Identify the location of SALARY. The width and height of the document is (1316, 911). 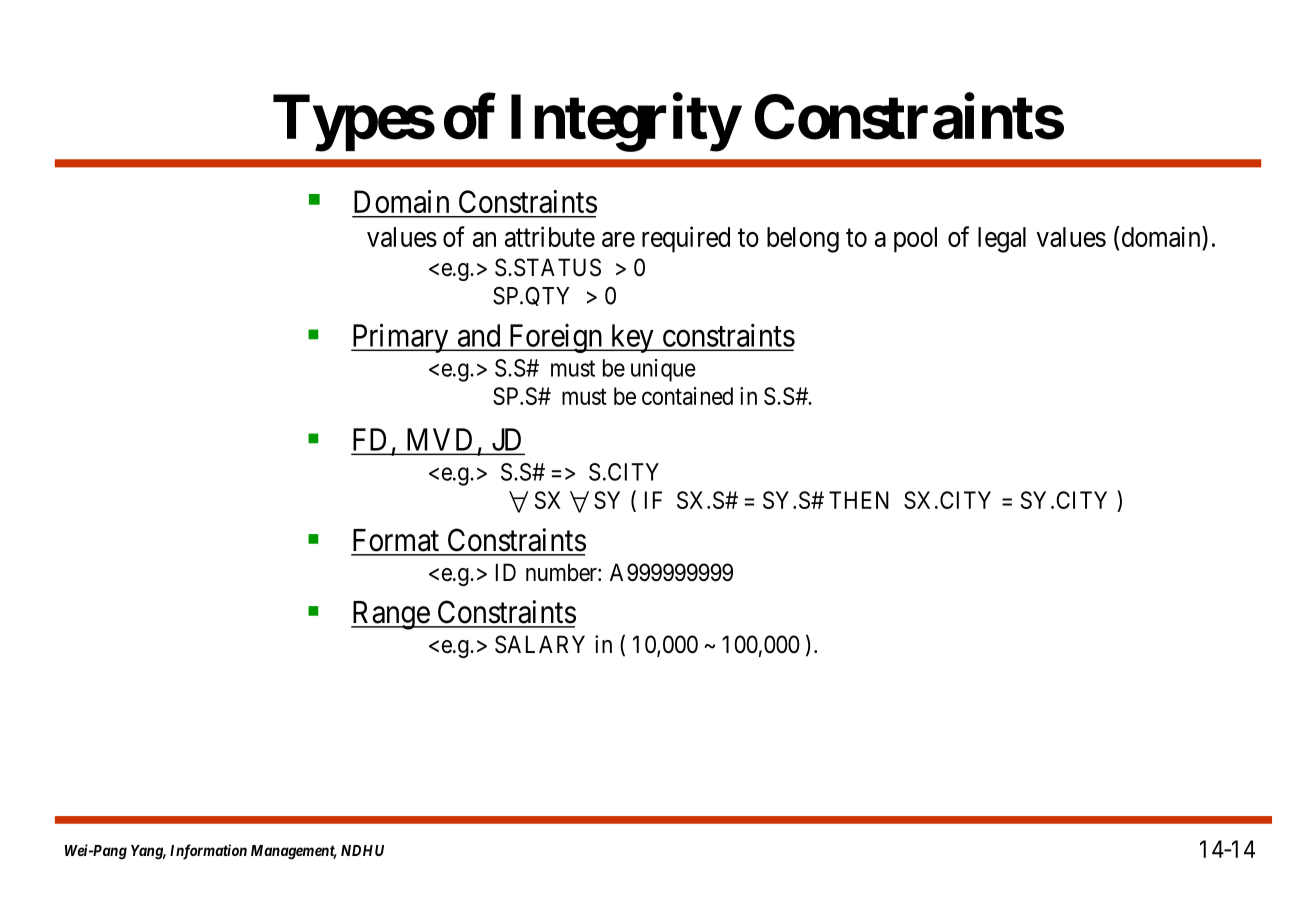
(540, 644).
